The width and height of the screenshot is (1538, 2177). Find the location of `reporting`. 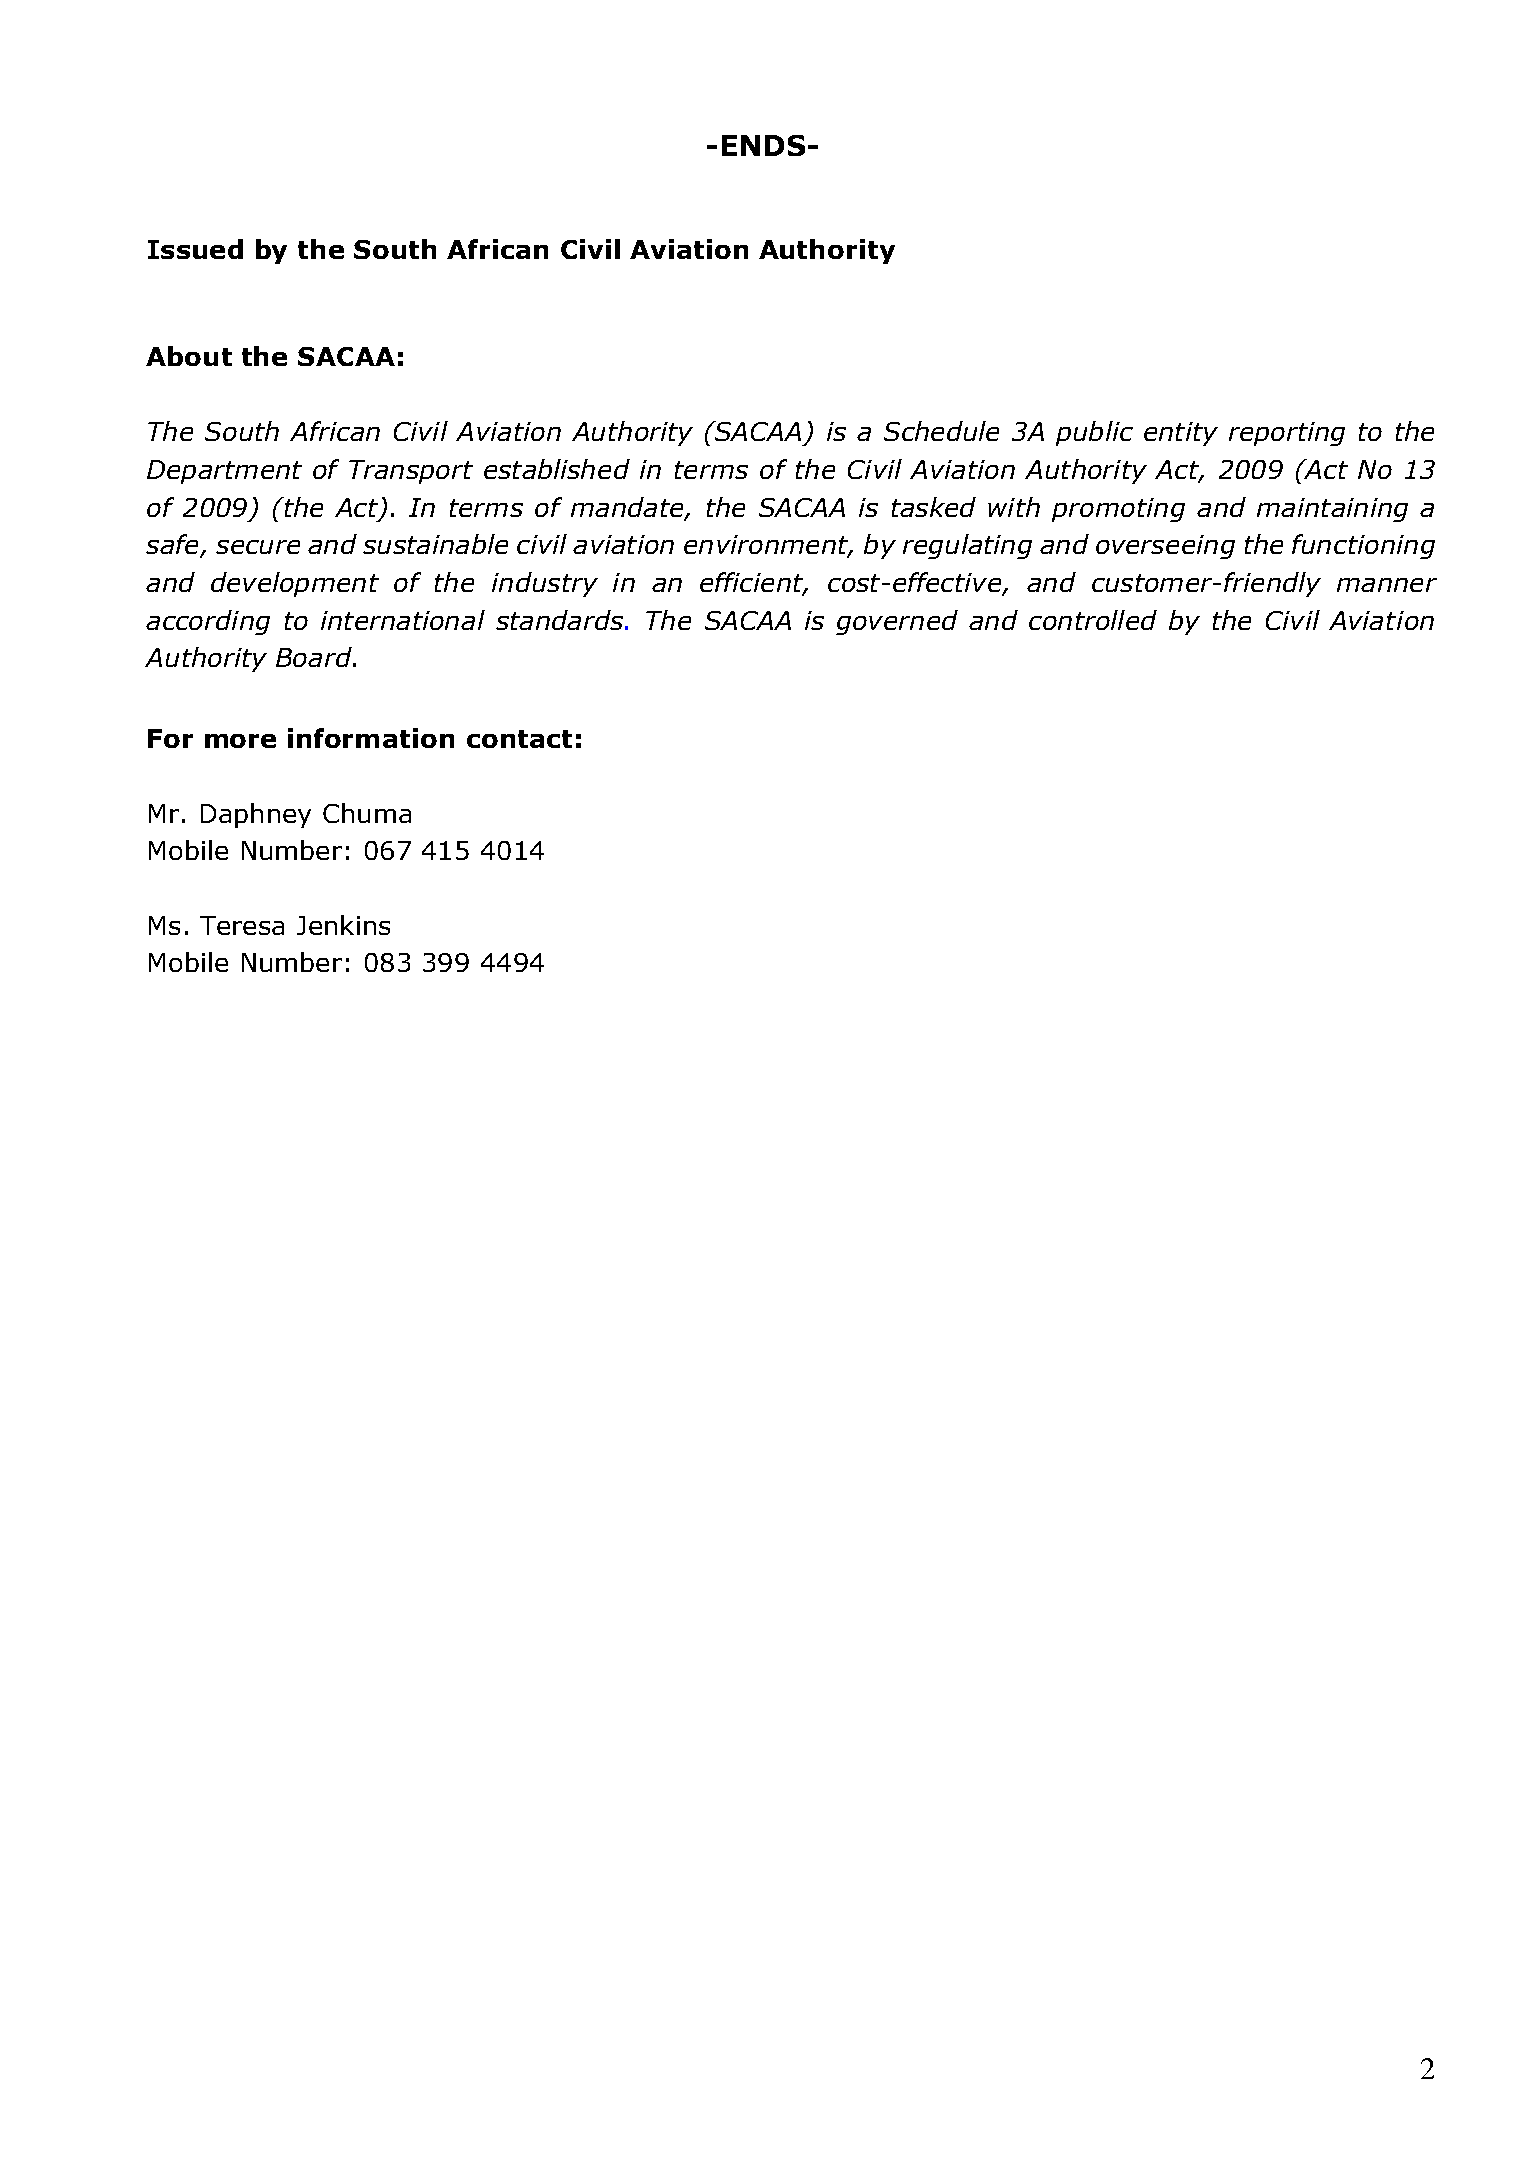

reporting is located at coordinates (1287, 434).
